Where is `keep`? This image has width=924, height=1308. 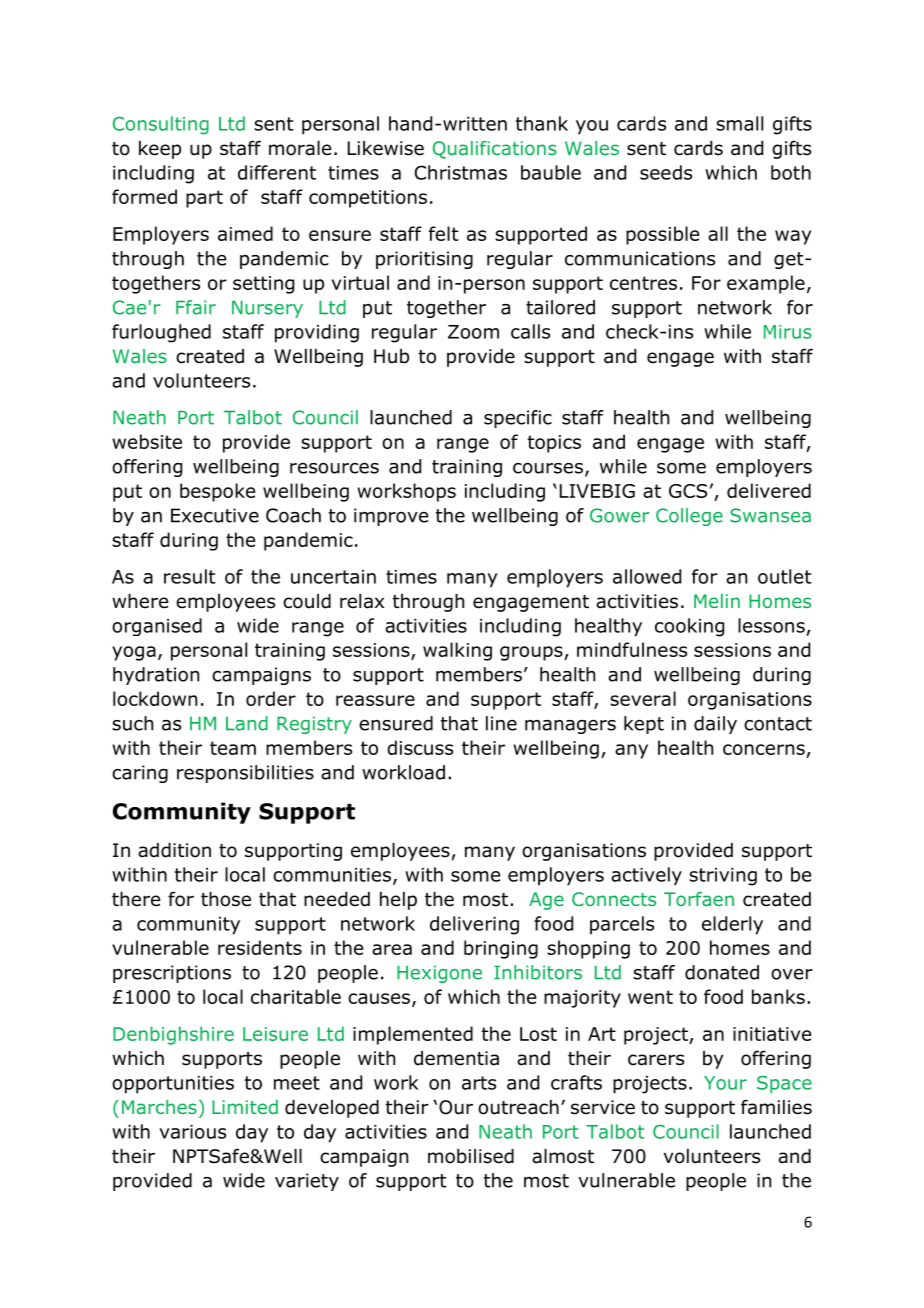
keep is located at coordinates (160, 150).
